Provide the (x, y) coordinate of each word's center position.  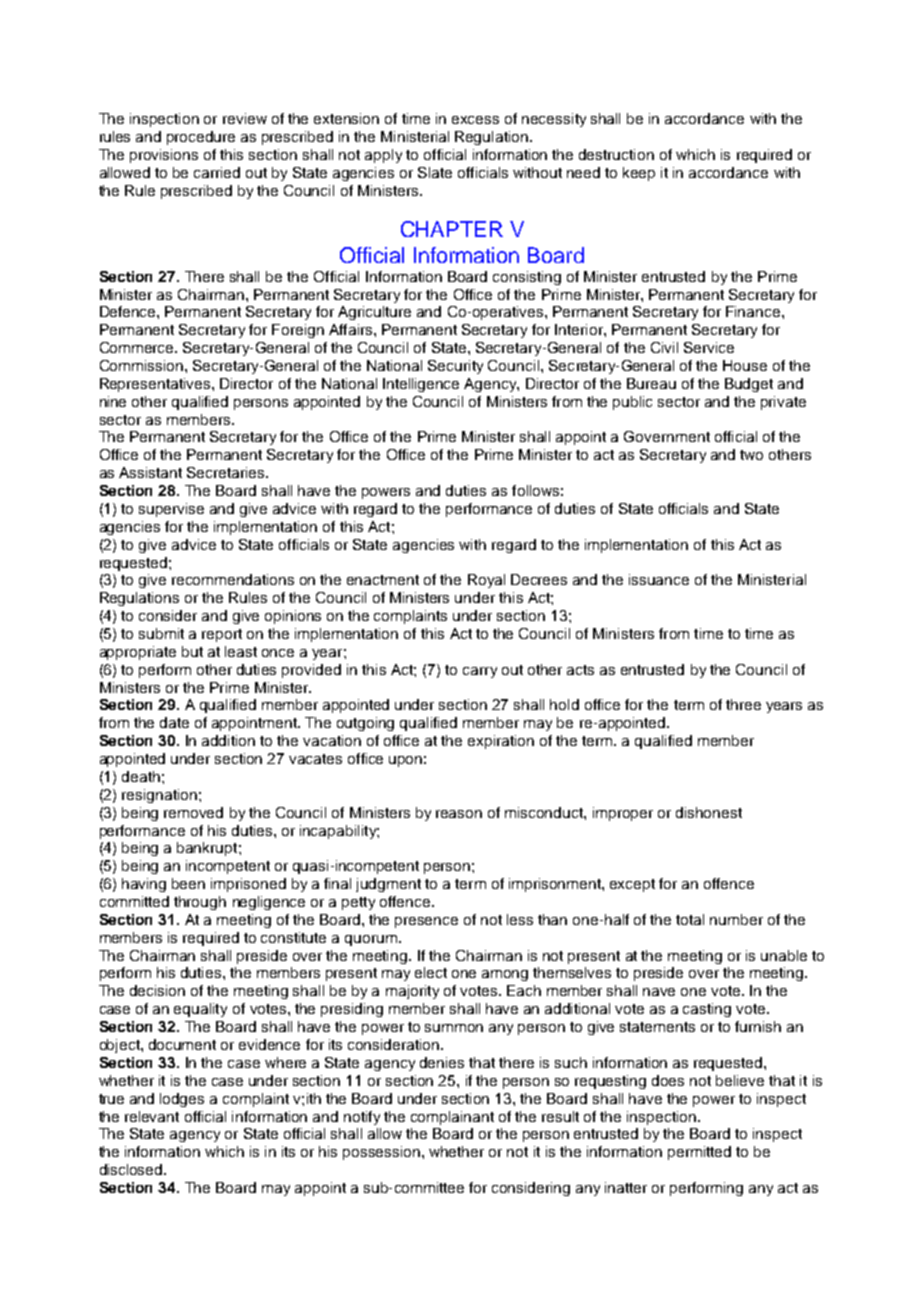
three (743, 704)
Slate (435, 172)
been (188, 883)
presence (426, 922)
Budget (749, 385)
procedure (201, 138)
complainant (452, 1118)
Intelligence (421, 385)
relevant (152, 1116)
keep (639, 174)
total (690, 919)
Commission (141, 365)
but (192, 651)
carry (480, 672)
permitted (699, 1153)
